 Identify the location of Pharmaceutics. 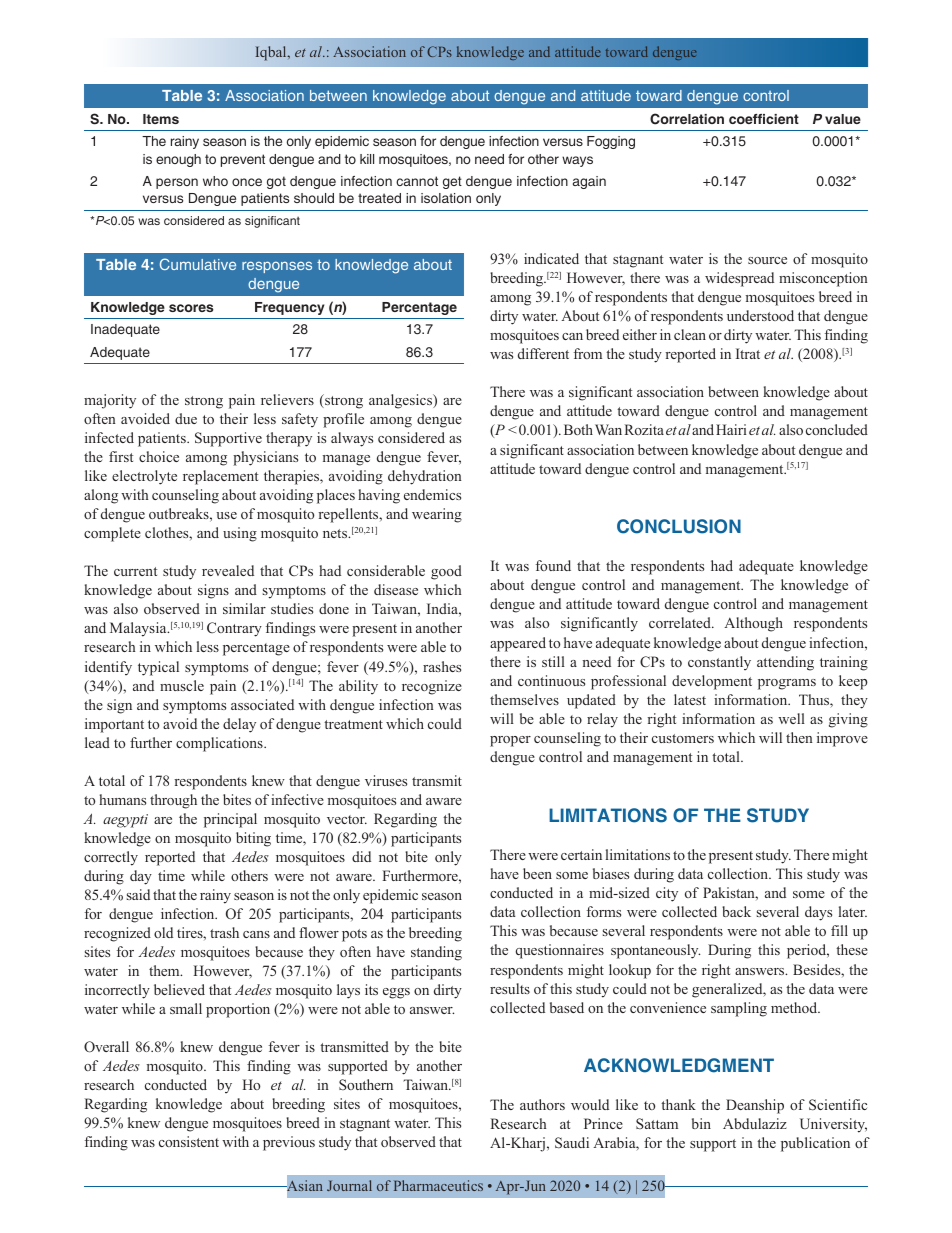
(438, 1185).
